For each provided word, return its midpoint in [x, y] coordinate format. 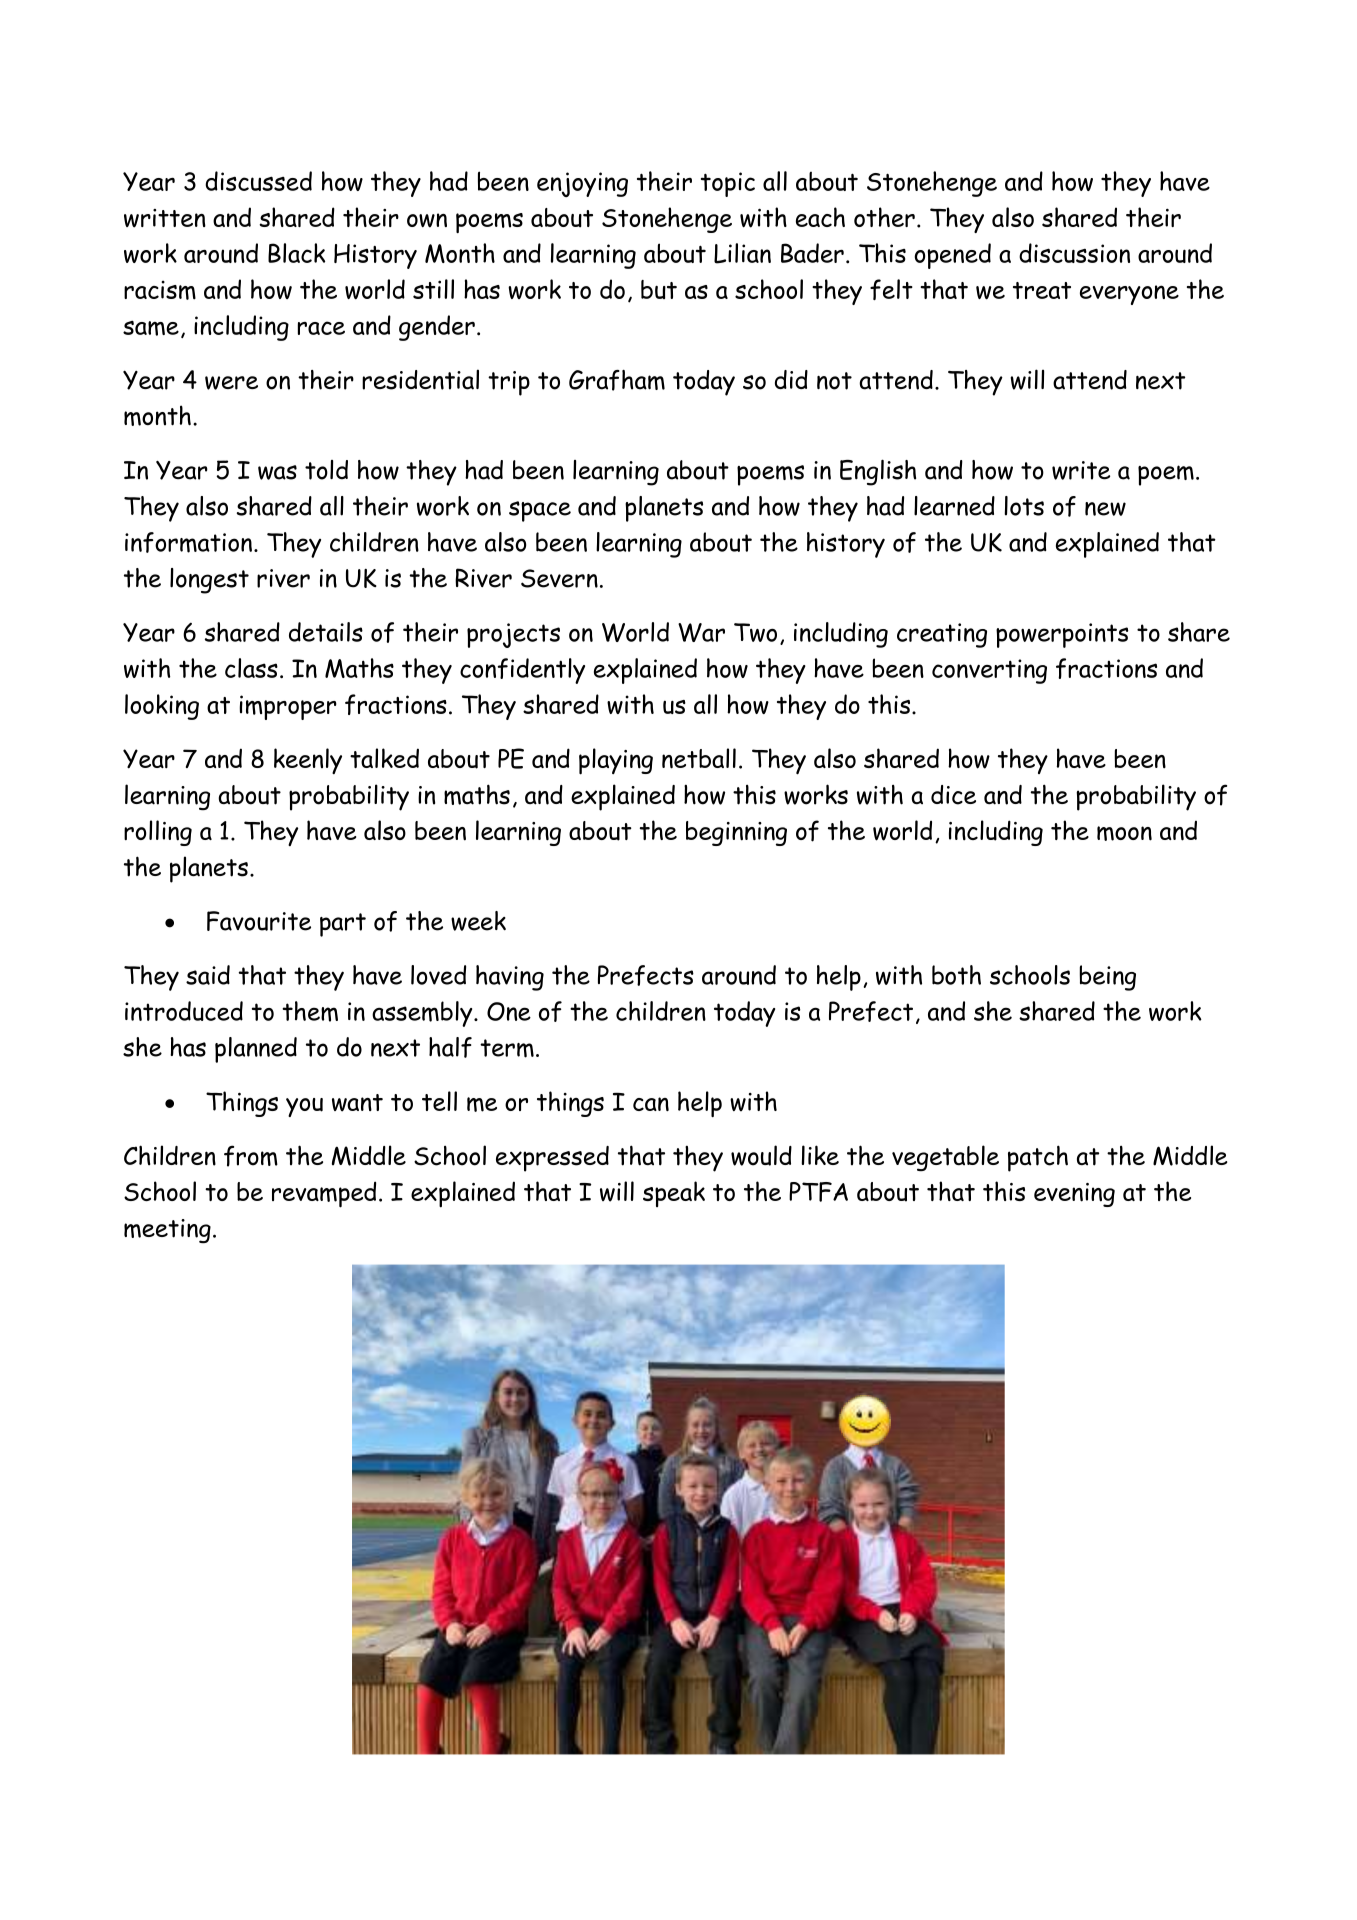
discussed [258, 181]
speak [674, 1194]
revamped [324, 1194]
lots [1024, 506]
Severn [559, 578]
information [188, 542]
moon [1124, 833]
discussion [1074, 253]
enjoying [582, 184]
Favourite [259, 921]
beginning [736, 833]
